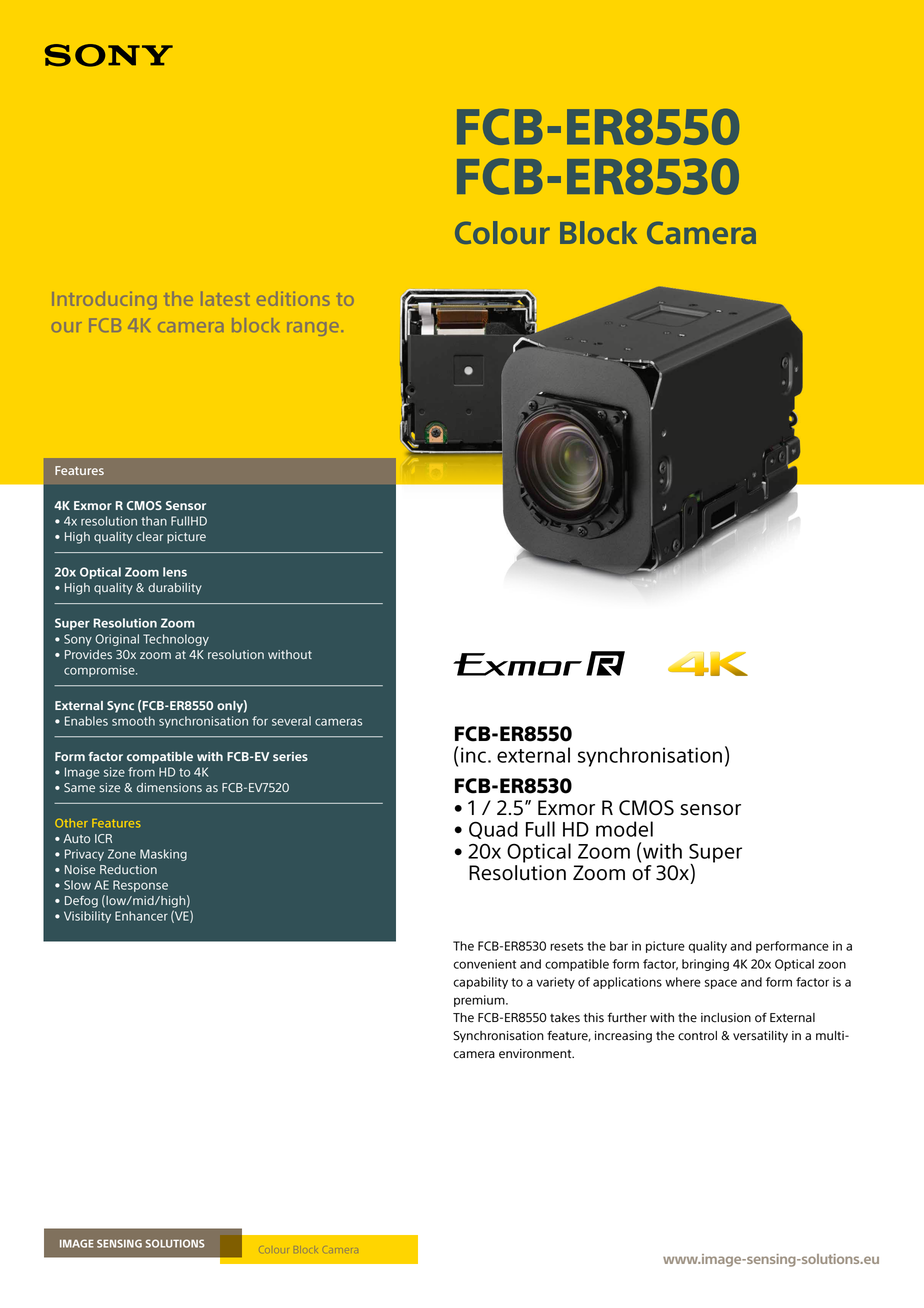 Image resolution: width=924 pixels, height=1308 pixels. Describe the element at coordinates (624, 829) in the image. I see `model` at that location.
